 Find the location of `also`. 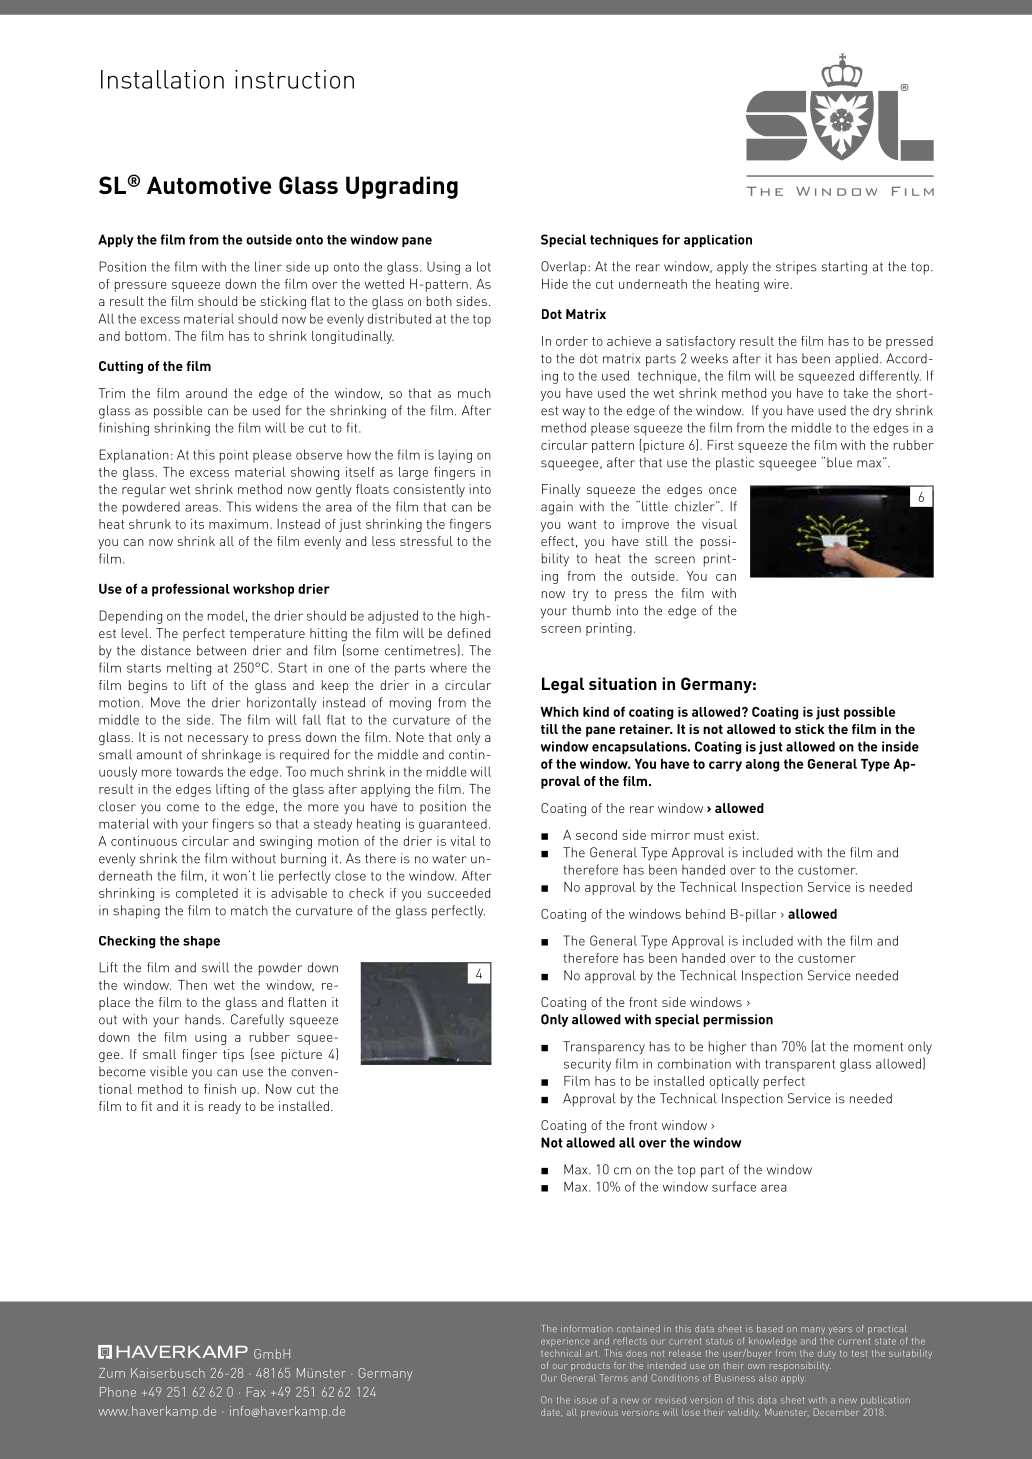

also is located at coordinates (768, 1378).
